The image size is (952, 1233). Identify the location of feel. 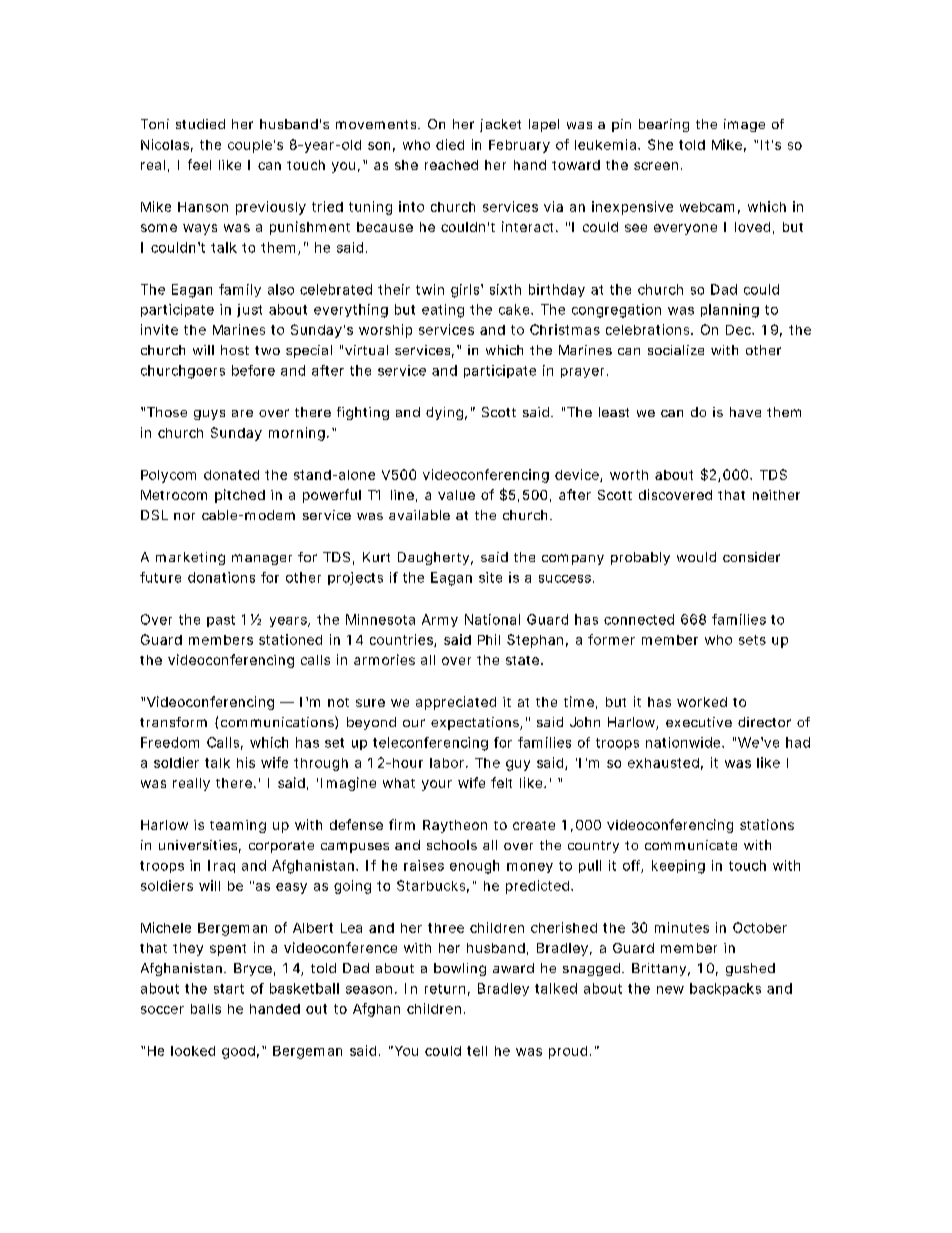
(199, 164).
